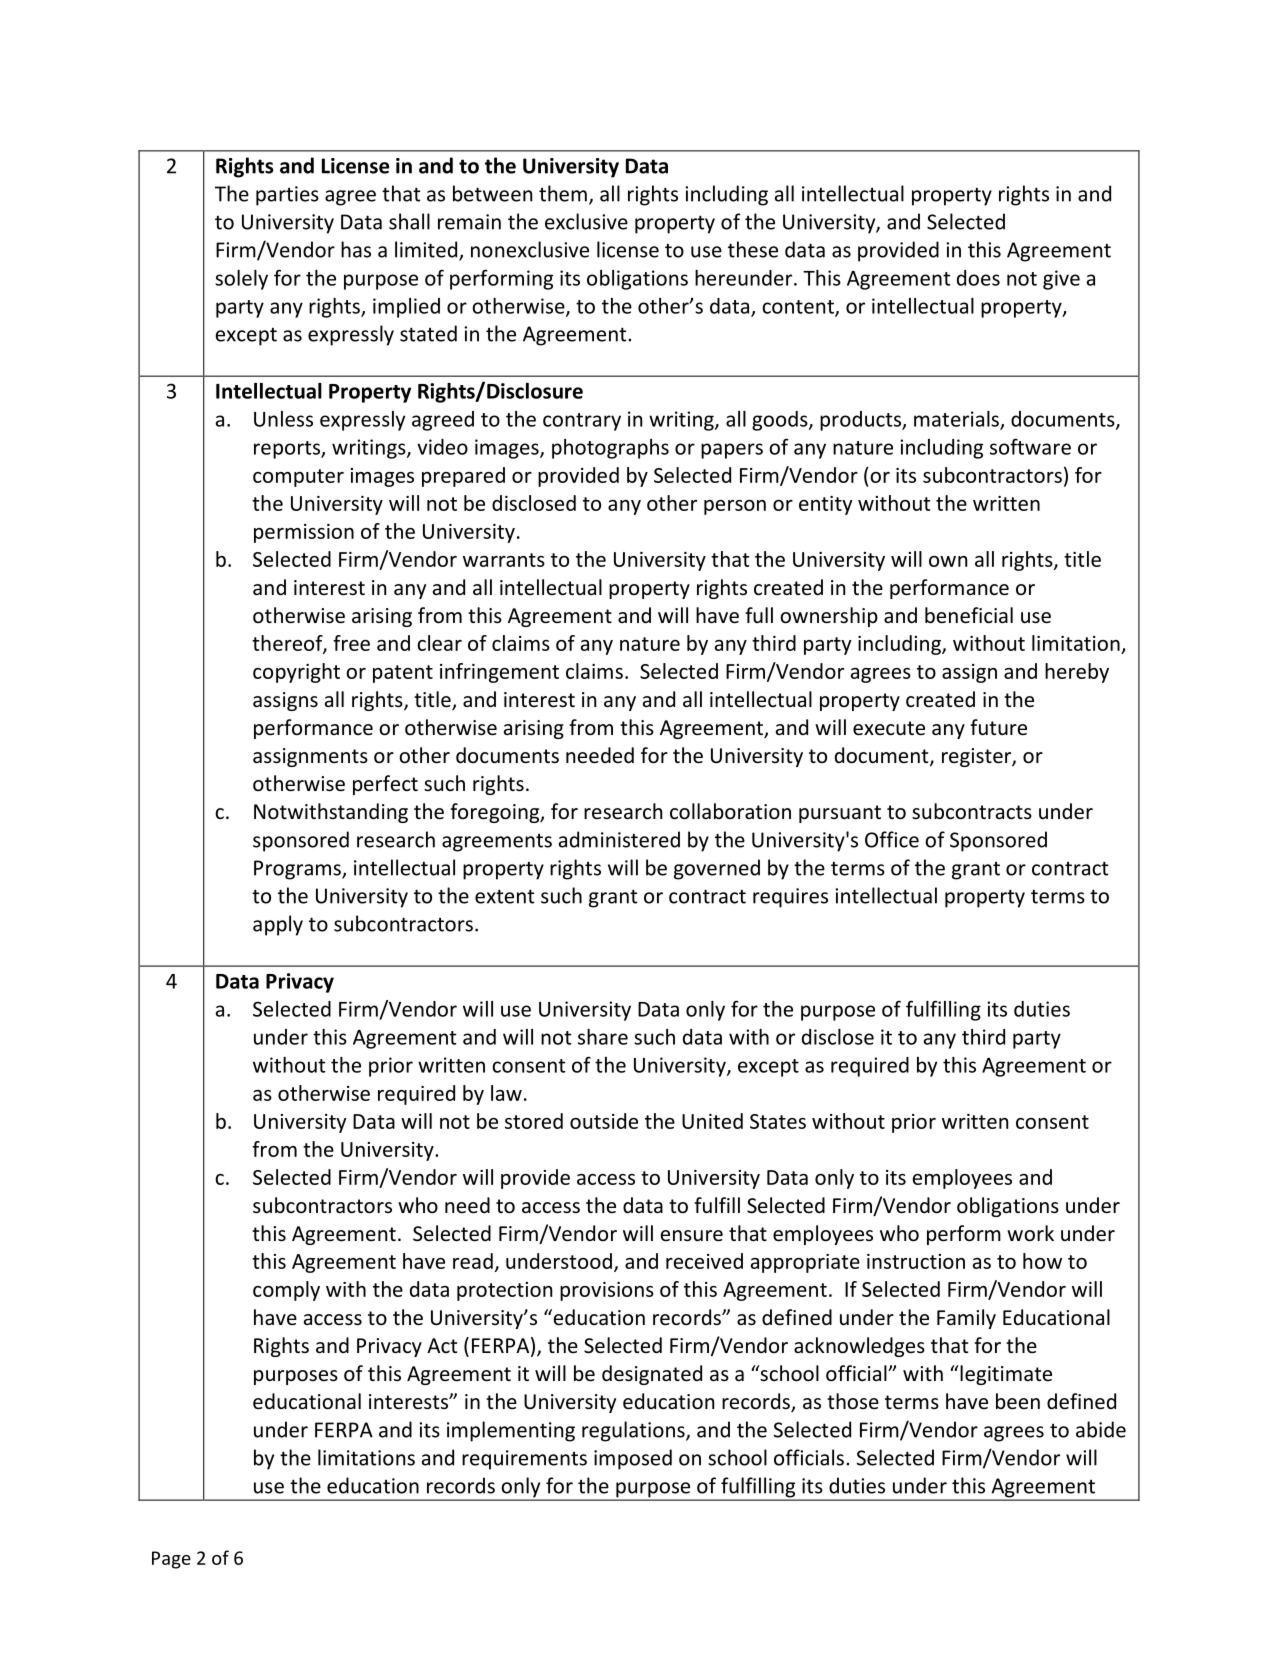 This page has height=1654, width=1278. I want to click on work, so click(1030, 1233).
